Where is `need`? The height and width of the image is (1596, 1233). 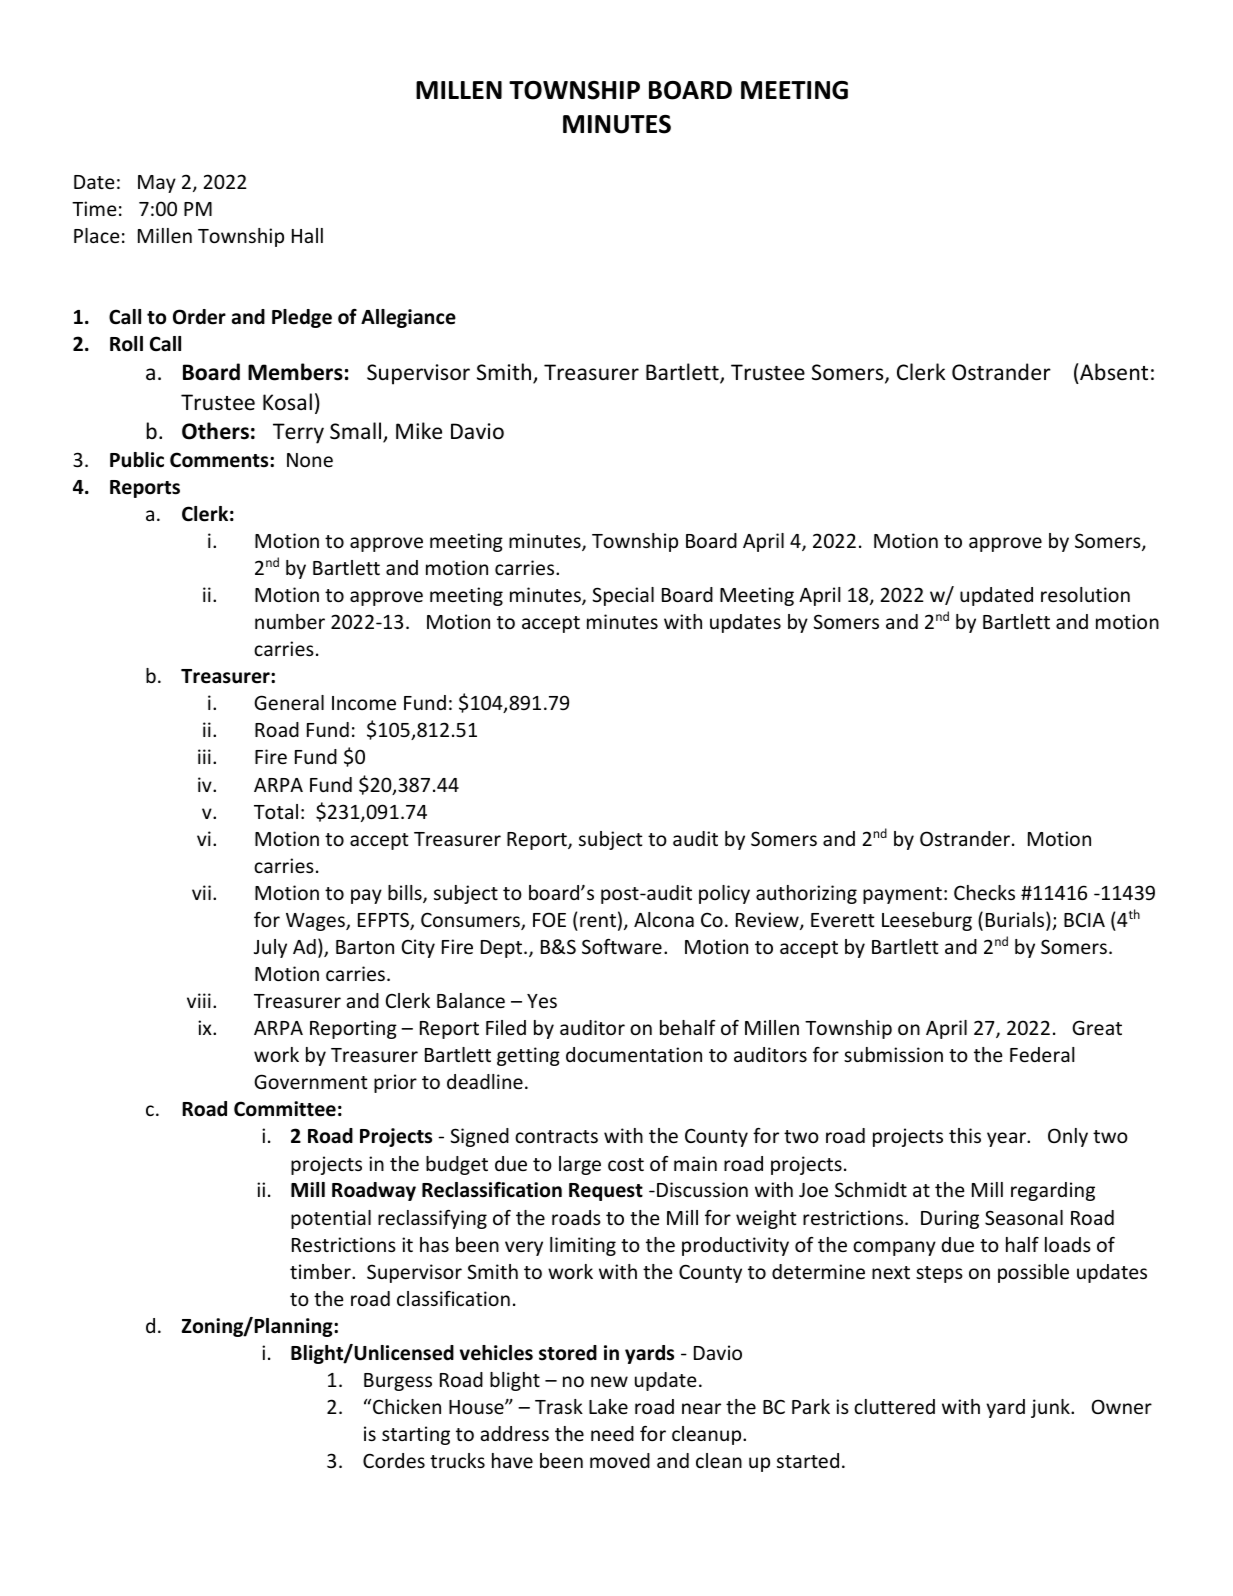
need is located at coordinates (612, 1433).
